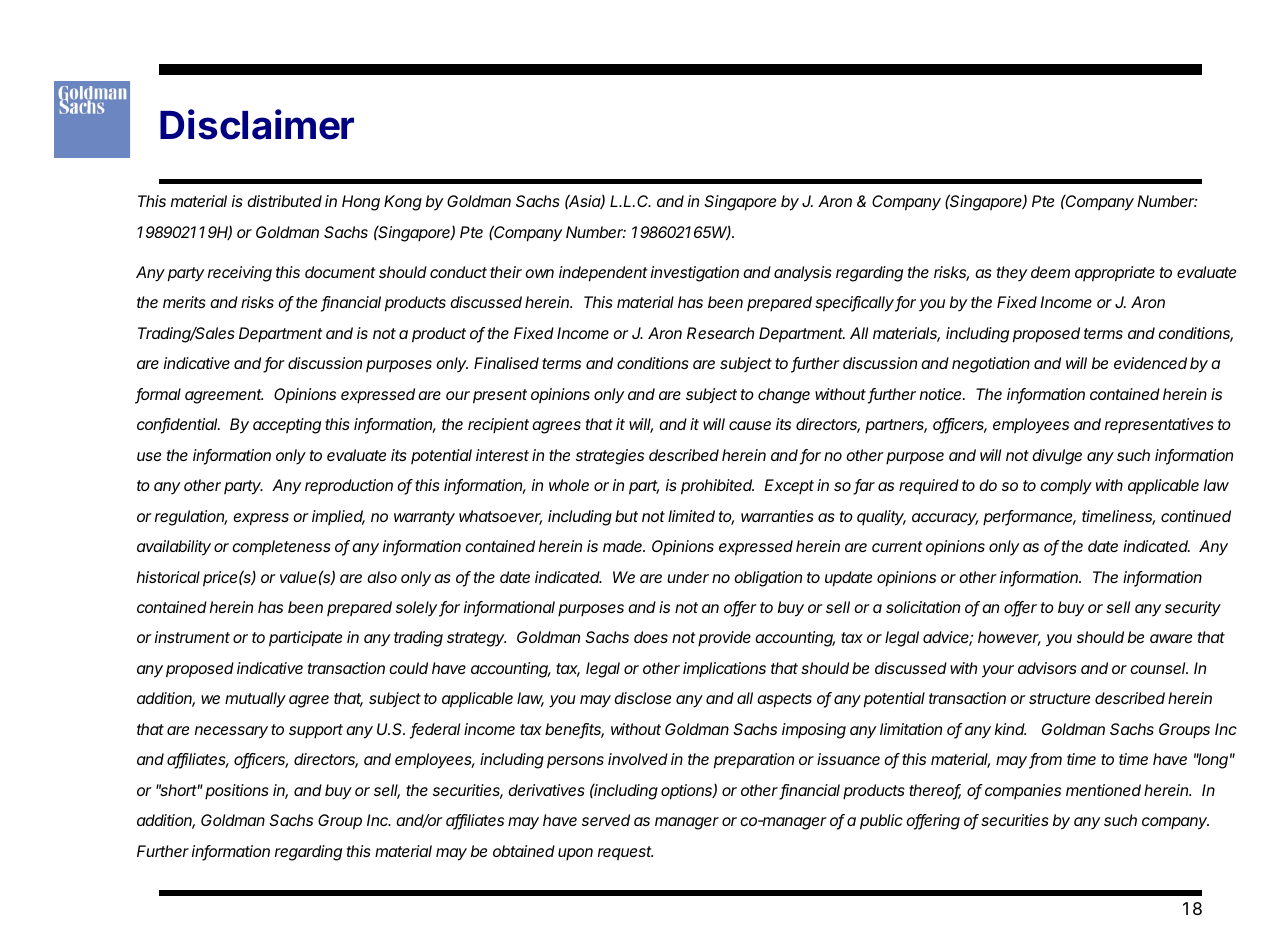  Describe the element at coordinates (338, 517) in the image. I see `implied` at that location.
